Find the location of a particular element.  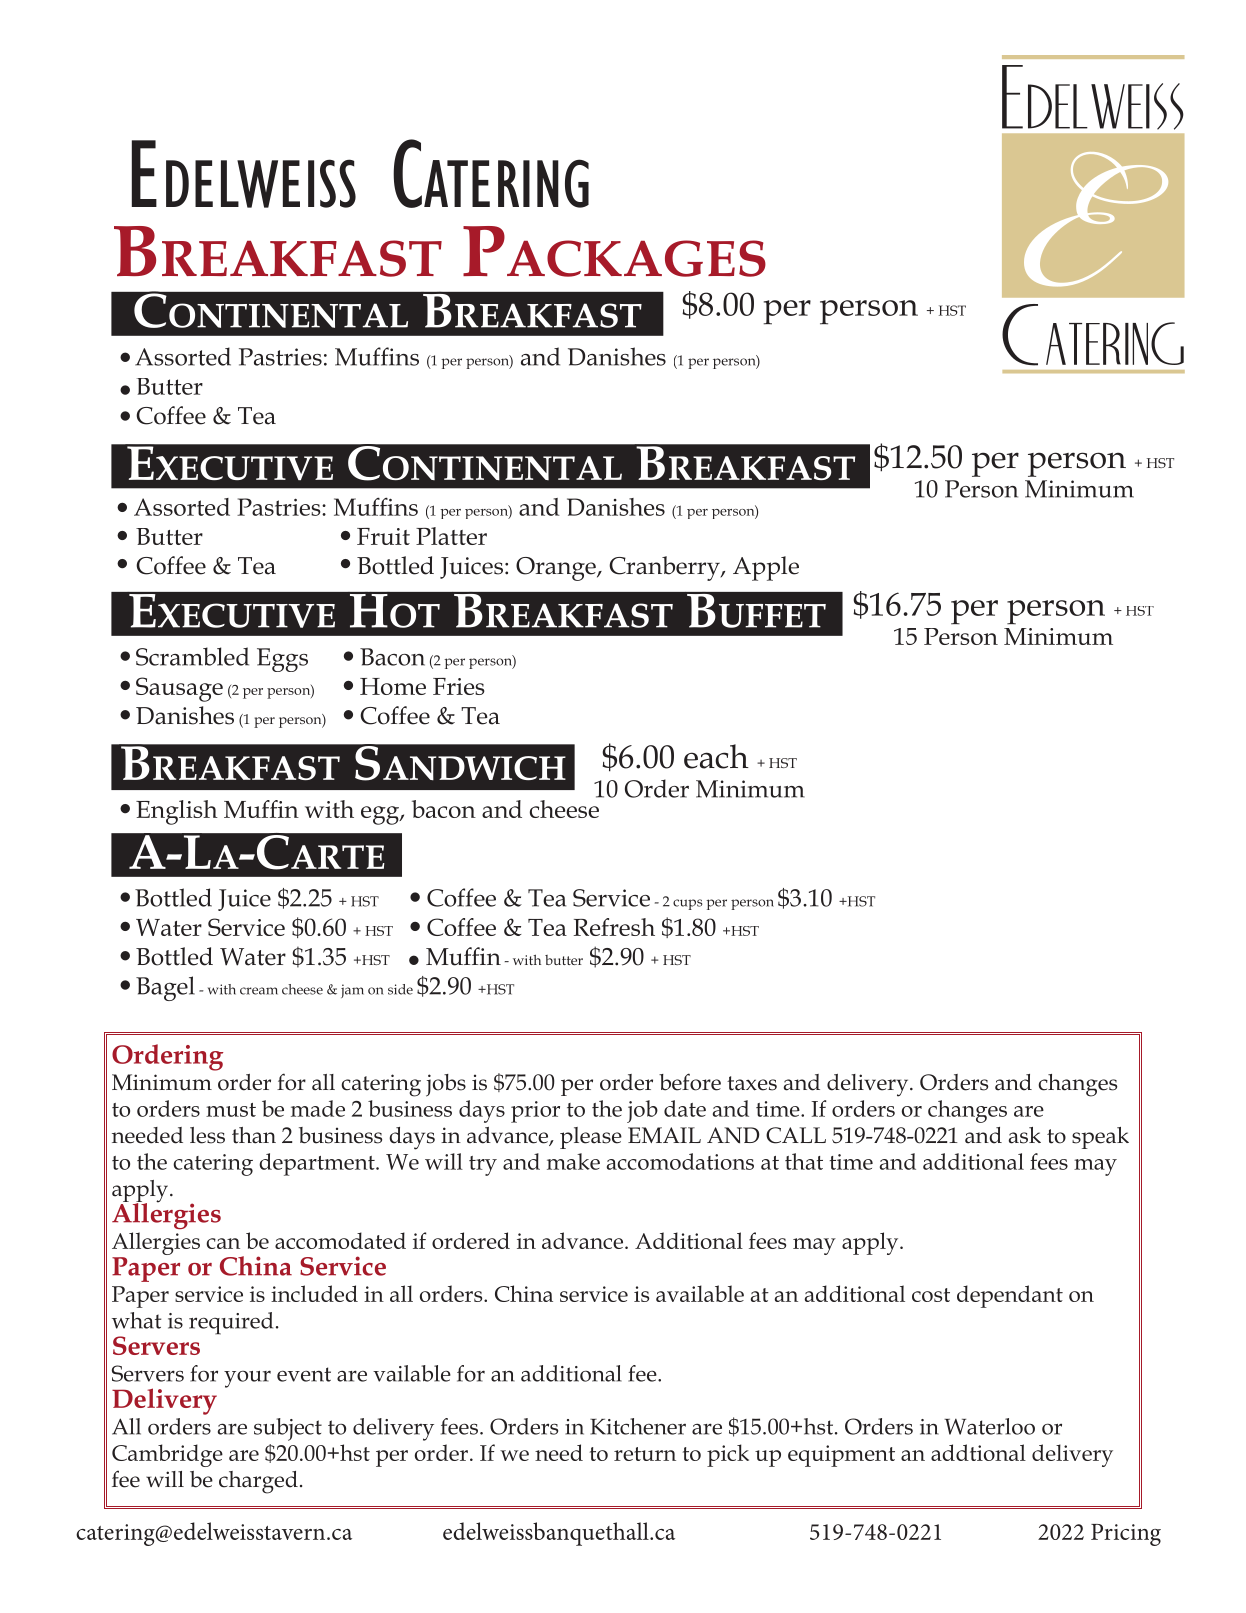

cups is located at coordinates (688, 904).
